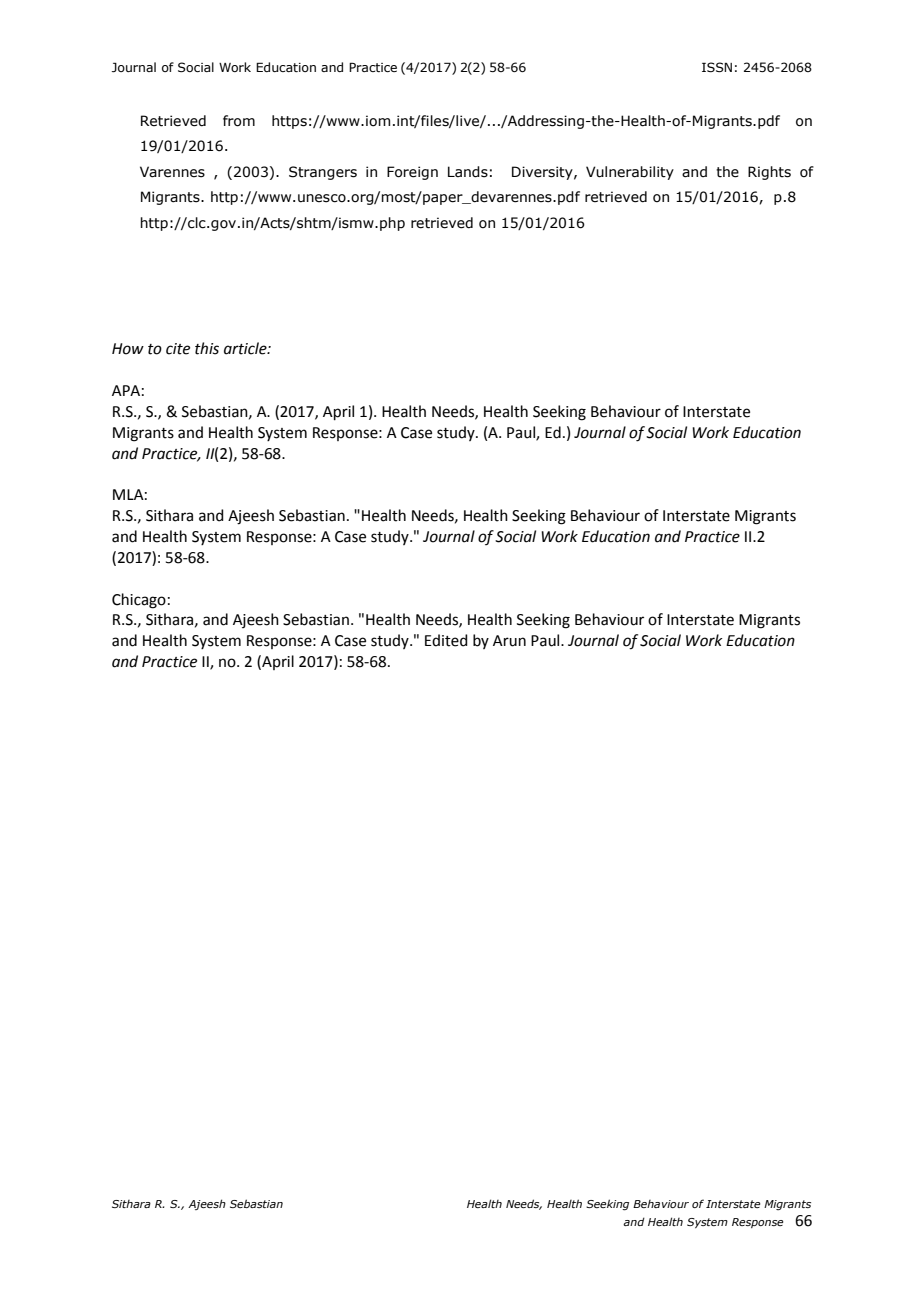 This page has width=924, height=1308. What do you see at coordinates (630, 173) in the page?
I see `Vulnerability` at bounding box center [630, 173].
